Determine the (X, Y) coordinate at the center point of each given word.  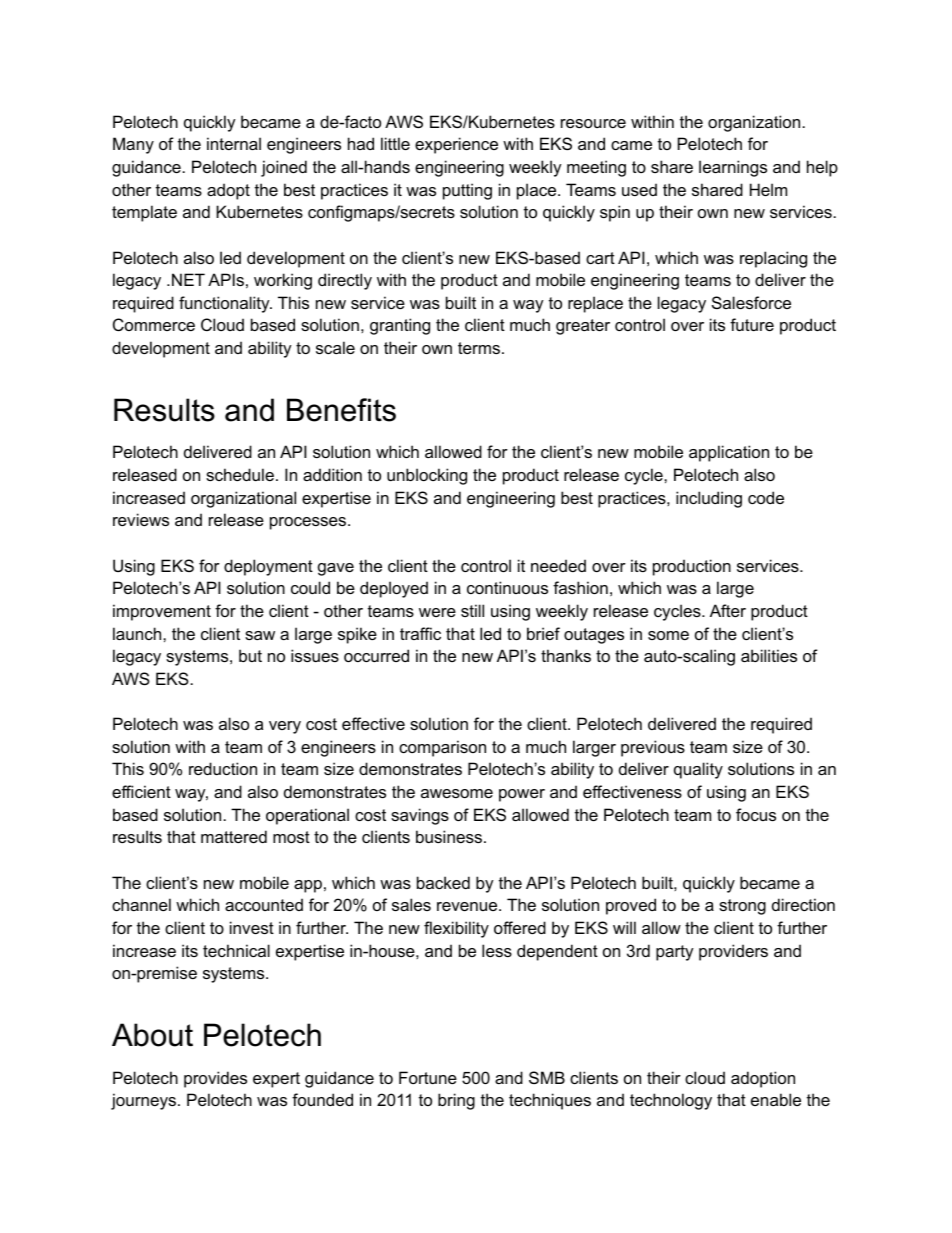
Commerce (154, 324)
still (472, 610)
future (752, 324)
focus (756, 814)
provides (215, 1079)
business (449, 836)
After (728, 610)
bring (456, 1101)
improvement (162, 612)
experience (456, 145)
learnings (733, 168)
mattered (234, 836)
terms (480, 348)
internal (234, 143)
